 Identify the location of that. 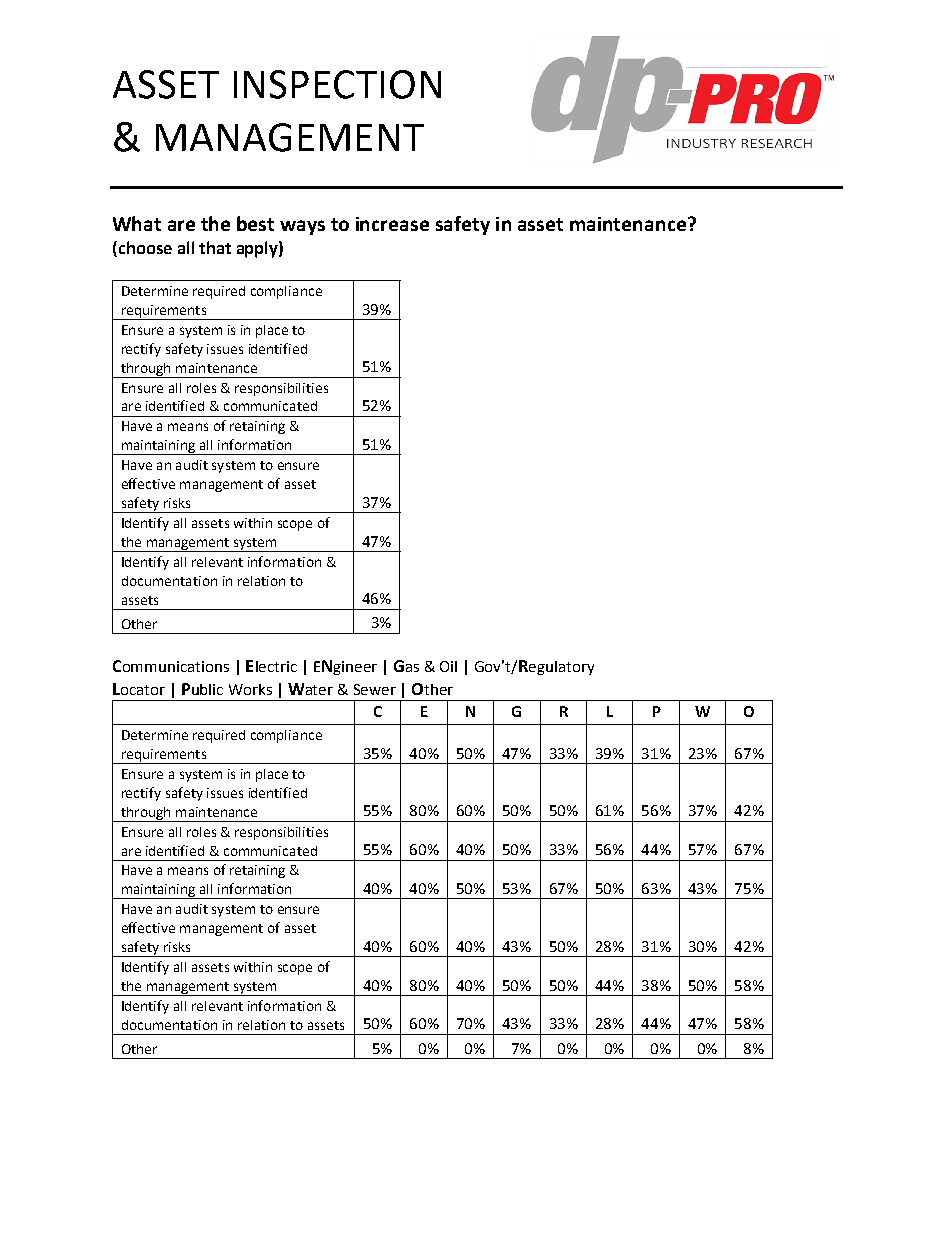
(215, 247).
